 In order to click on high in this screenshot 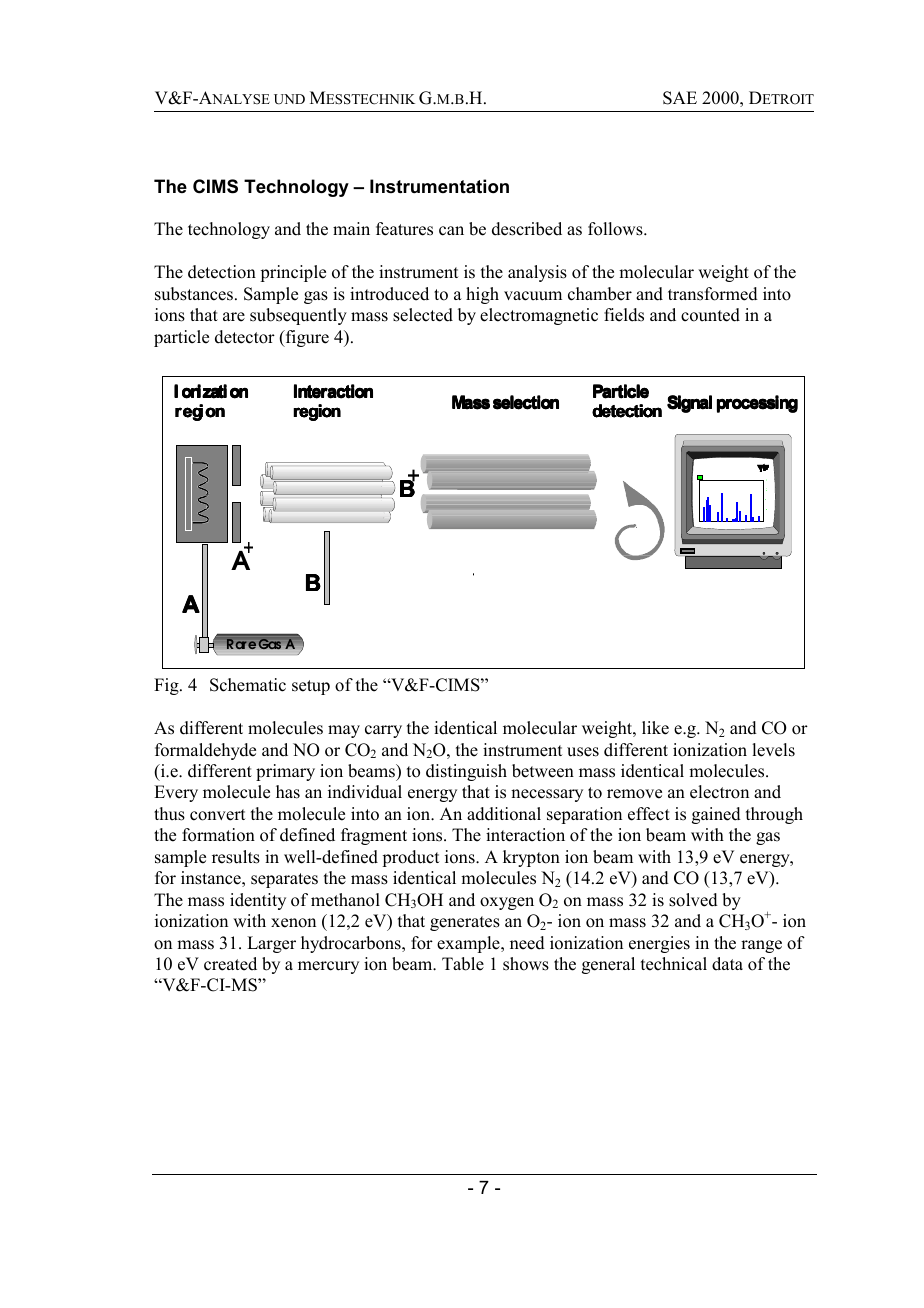, I will do `click(482, 295)`.
